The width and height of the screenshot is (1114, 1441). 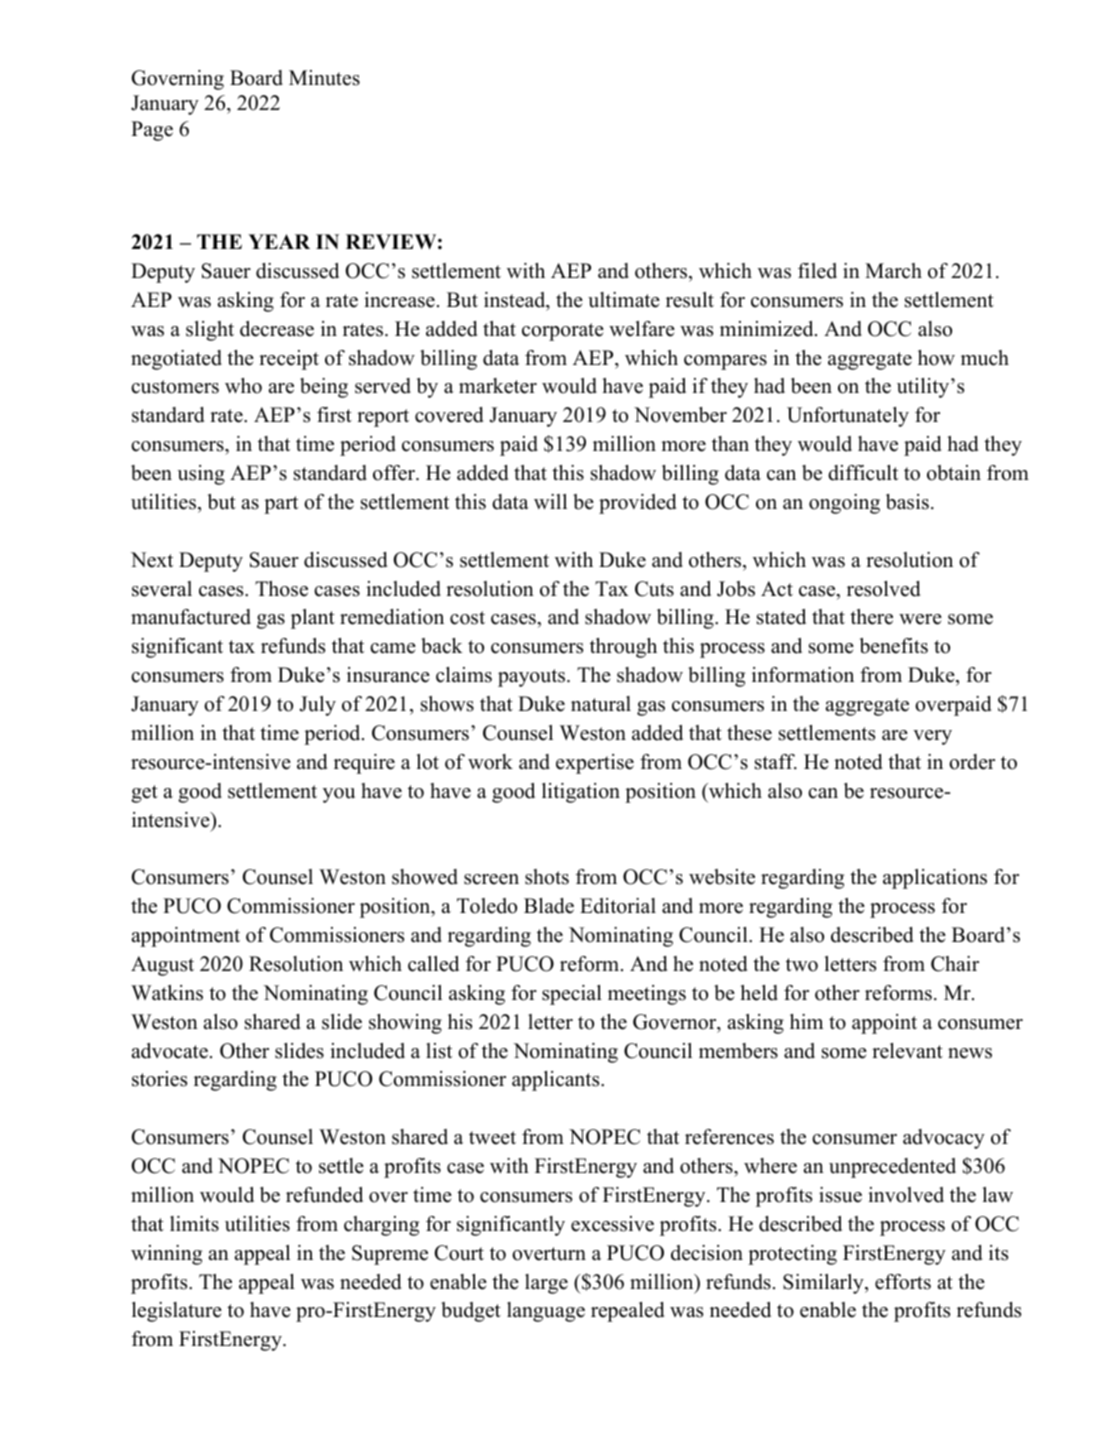 What do you see at coordinates (498, 386) in the screenshot?
I see `marketer` at bounding box center [498, 386].
